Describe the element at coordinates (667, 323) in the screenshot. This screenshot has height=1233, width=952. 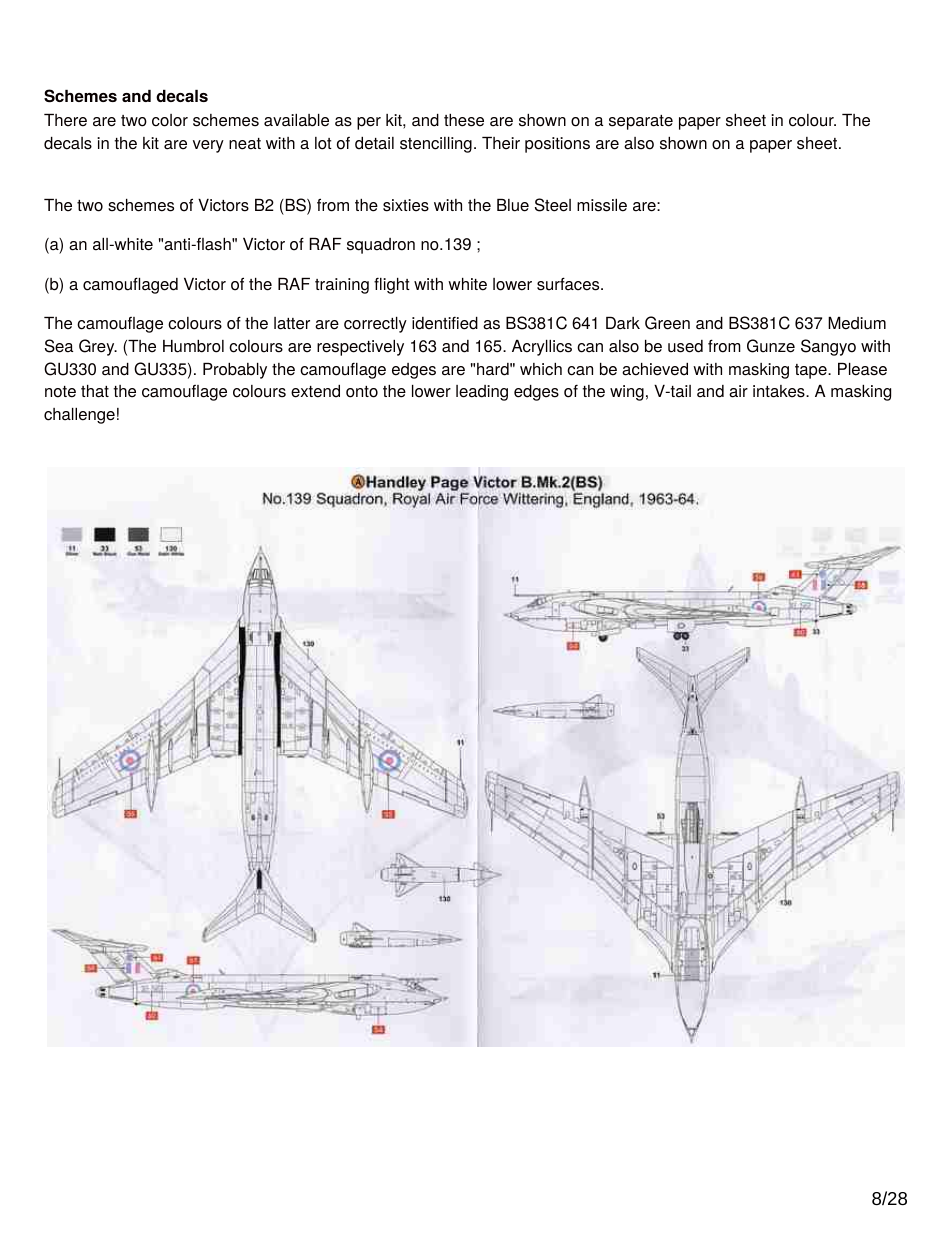
I see `Green` at that location.
